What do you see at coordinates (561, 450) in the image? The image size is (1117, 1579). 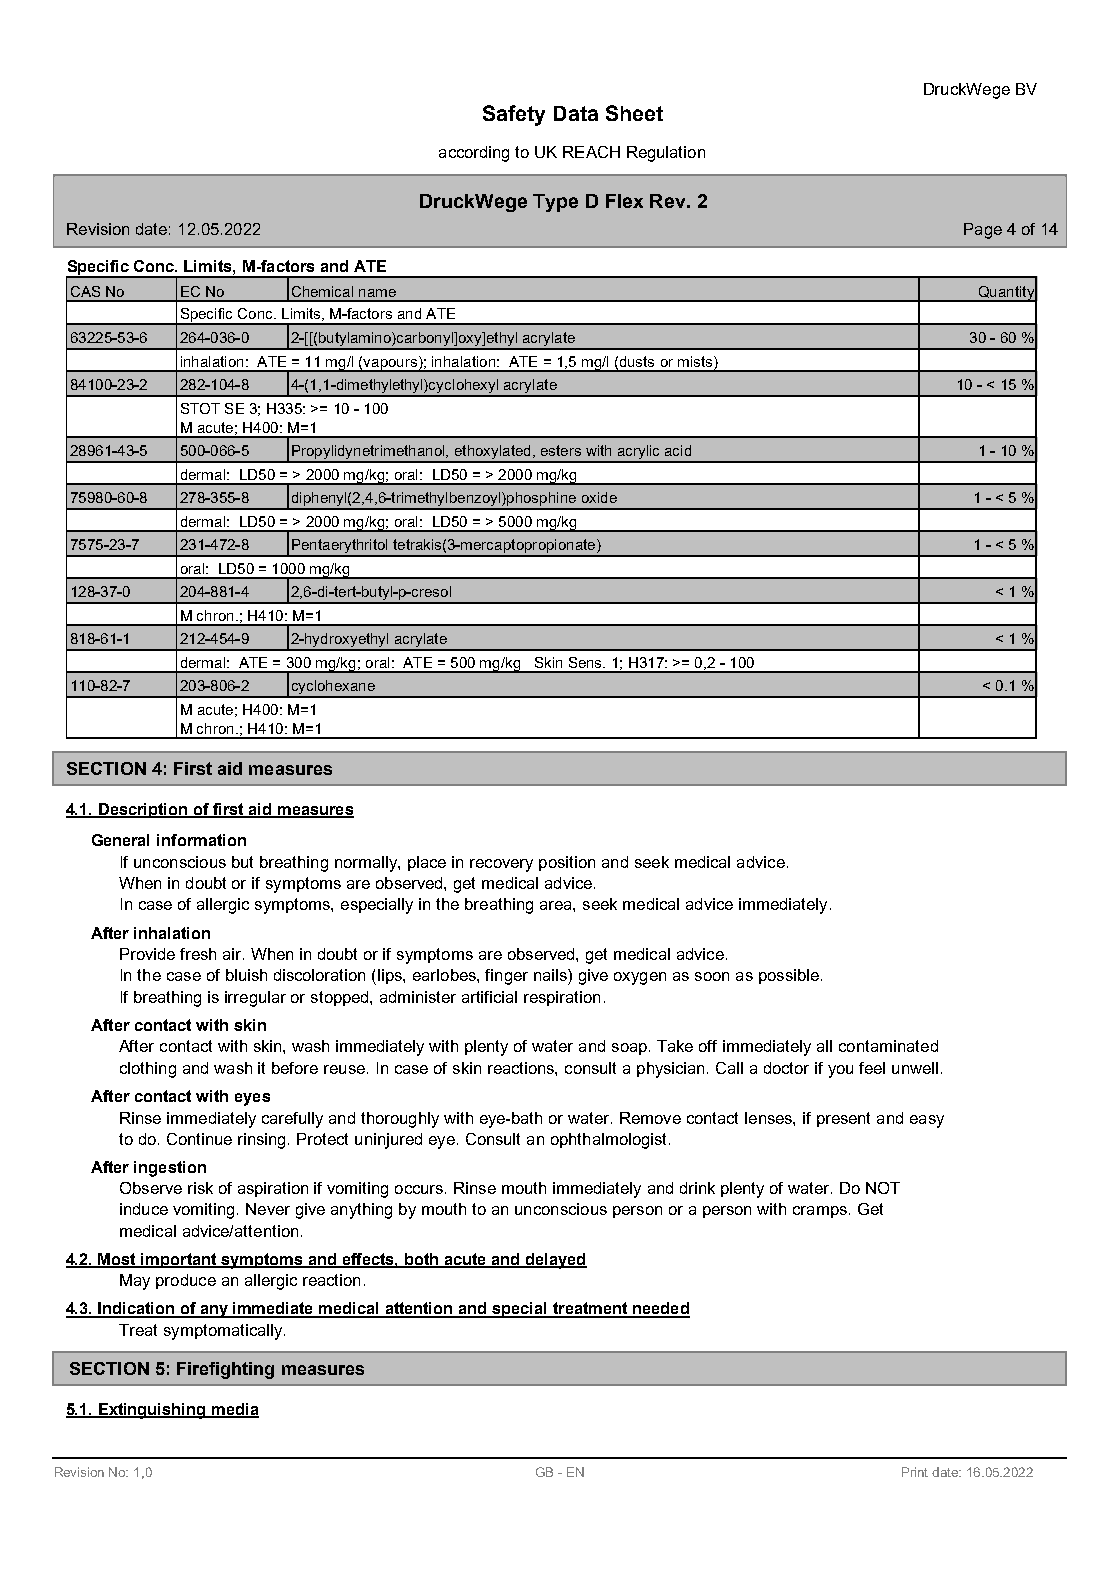 I see `esters` at bounding box center [561, 450].
